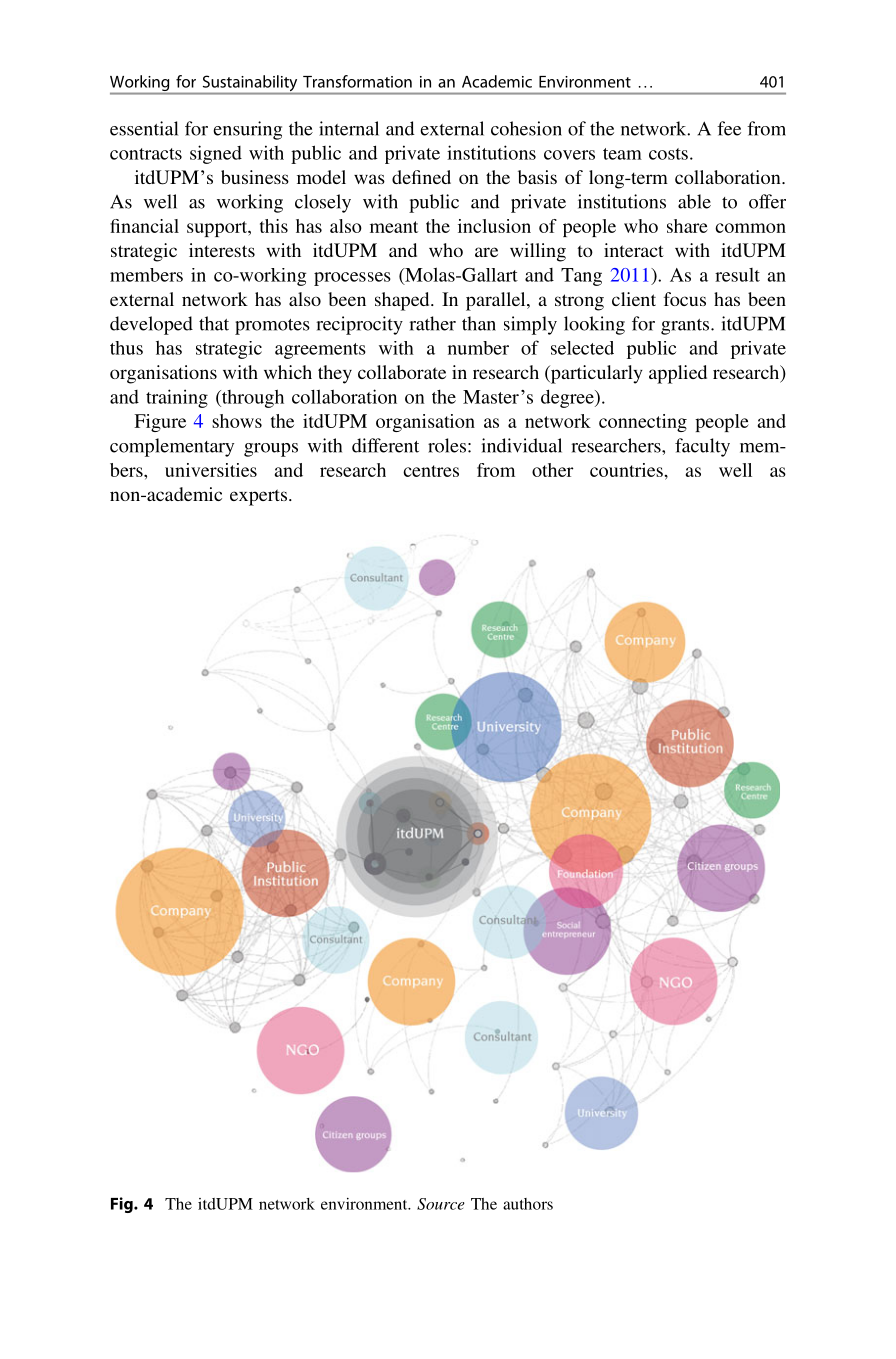 The width and height of the screenshot is (896, 1359). Describe the element at coordinates (441, 1204) in the screenshot. I see `Source` at that location.
